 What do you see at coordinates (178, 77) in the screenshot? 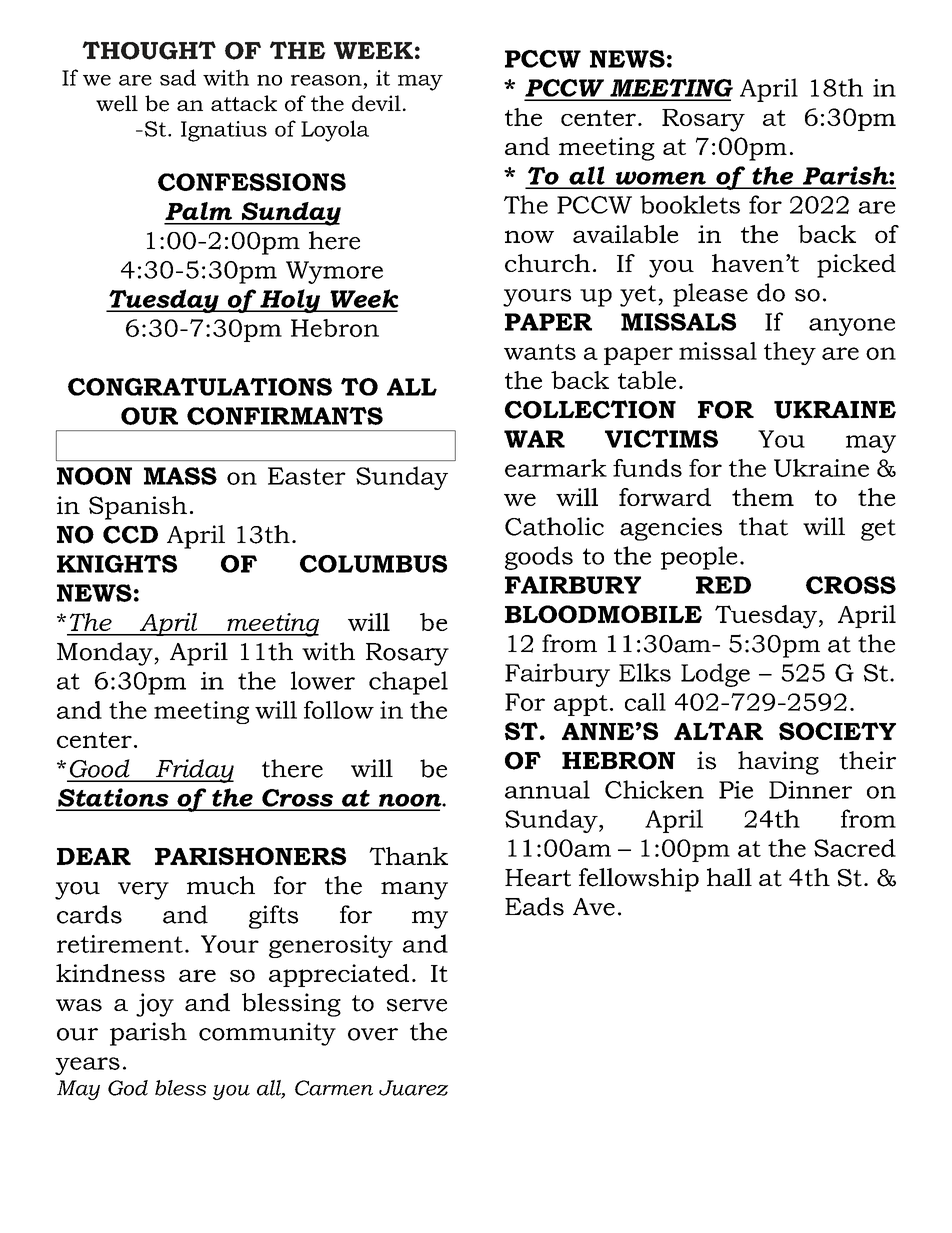
I see `sad` at bounding box center [178, 77].
